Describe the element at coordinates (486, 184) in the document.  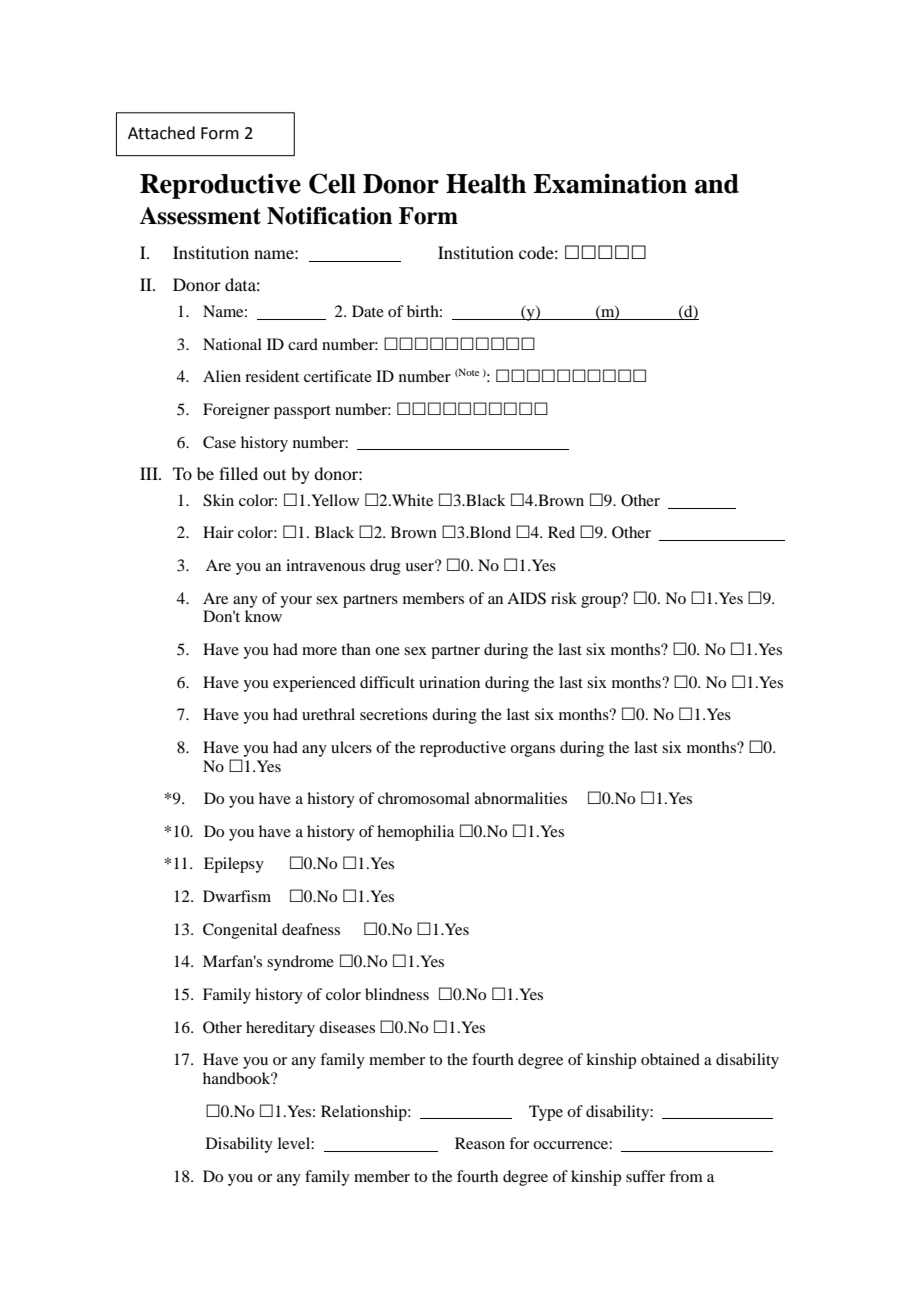
I see `Health` at that location.
